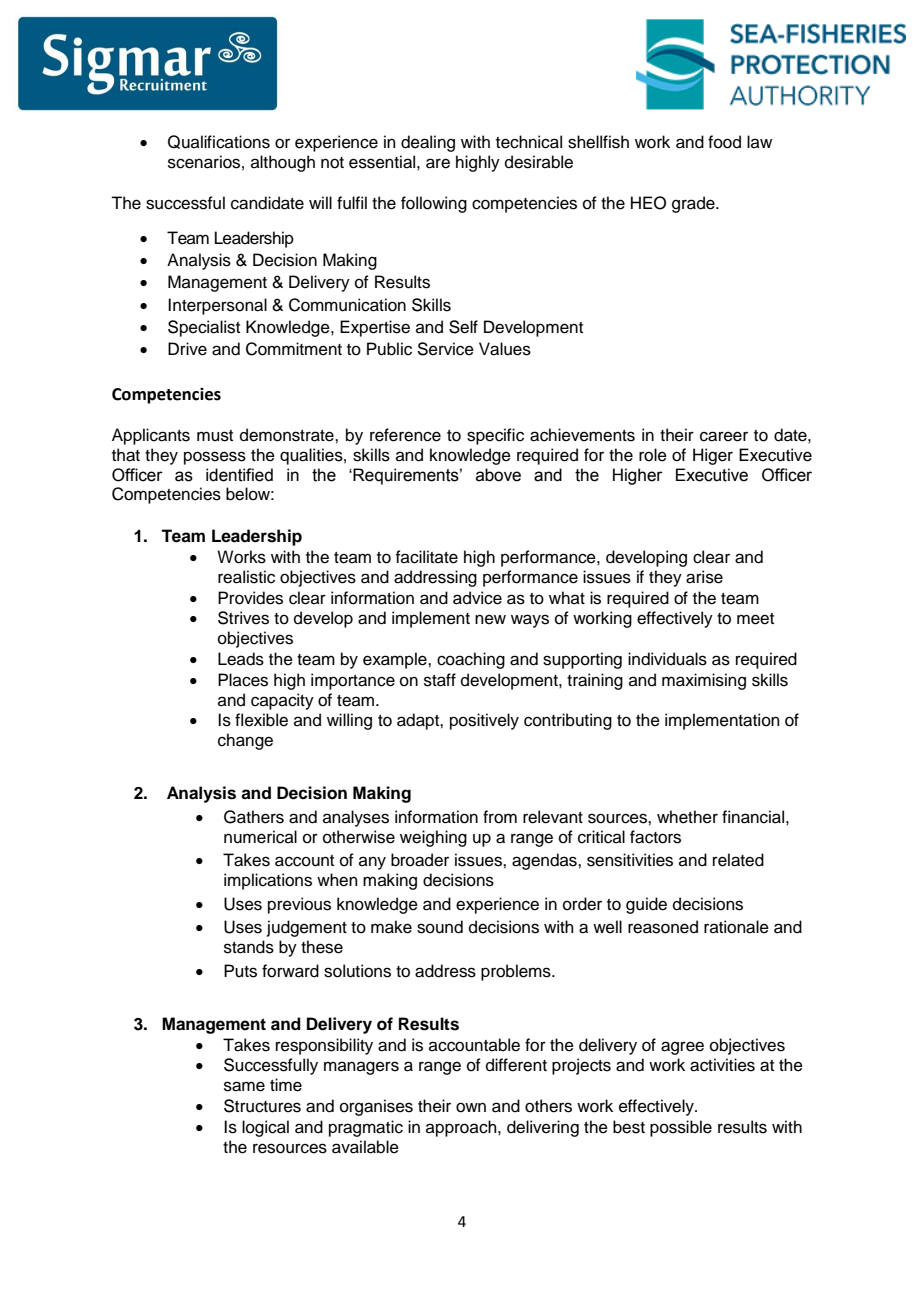 The height and width of the document is (1308, 924). I want to click on Qualifications, so click(219, 142).
